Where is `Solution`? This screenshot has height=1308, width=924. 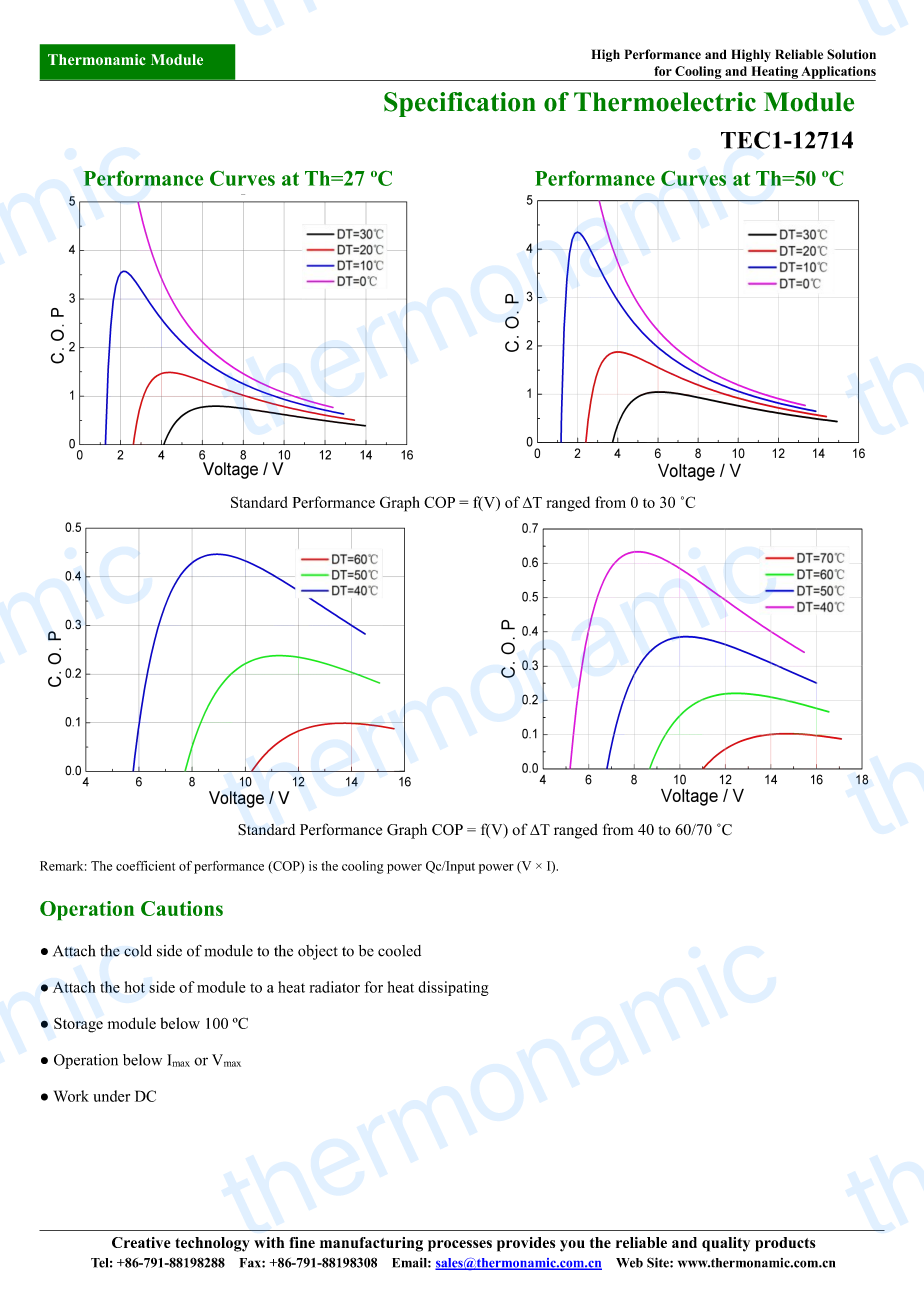
Solution is located at coordinates (851, 54).
